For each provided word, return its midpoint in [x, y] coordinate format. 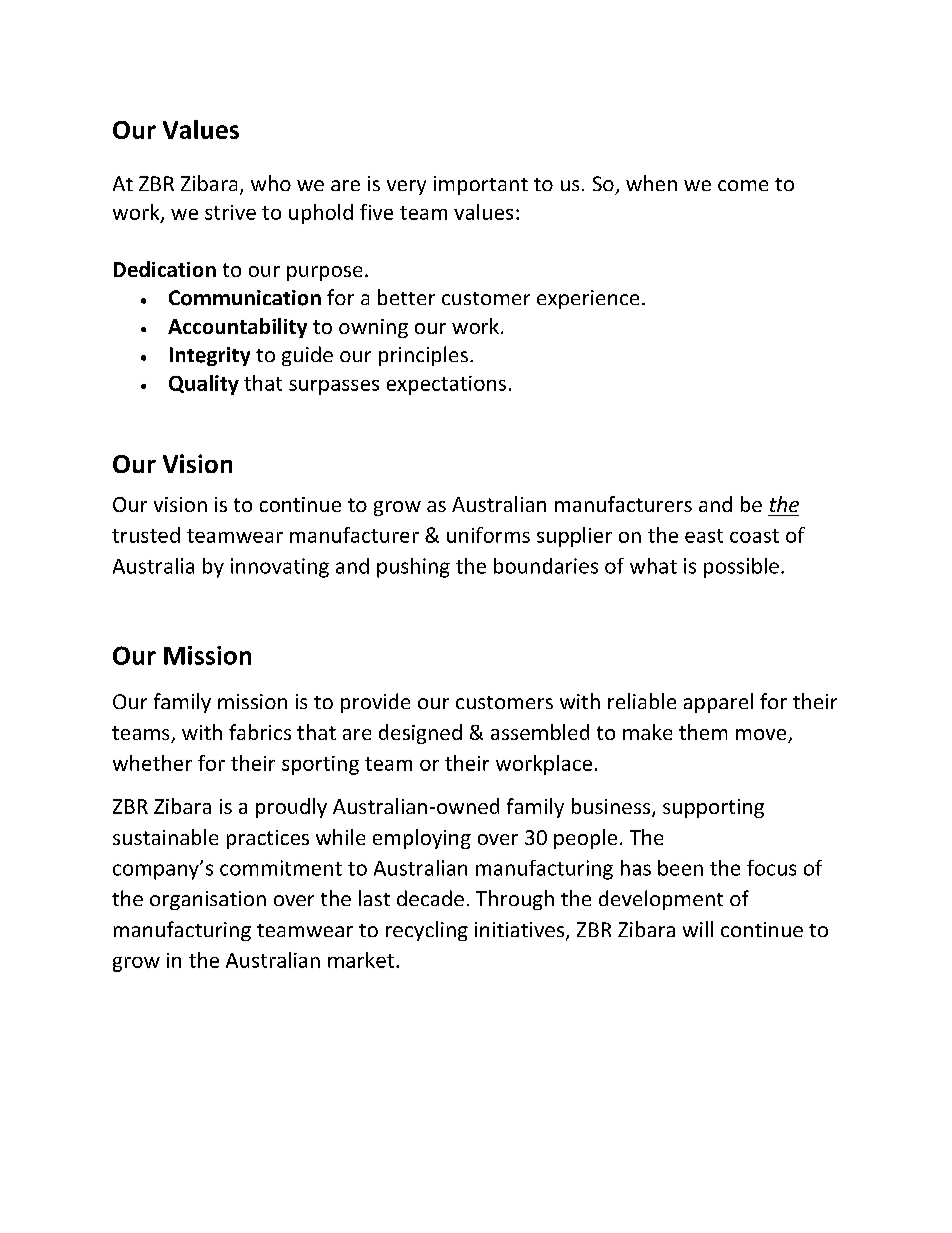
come [743, 185]
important [481, 185]
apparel [718, 703]
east [704, 536]
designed [420, 734]
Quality [204, 385]
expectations [446, 385]
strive [230, 212]
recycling [427, 931]
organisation [208, 900]
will [698, 929]
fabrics [260, 732]
